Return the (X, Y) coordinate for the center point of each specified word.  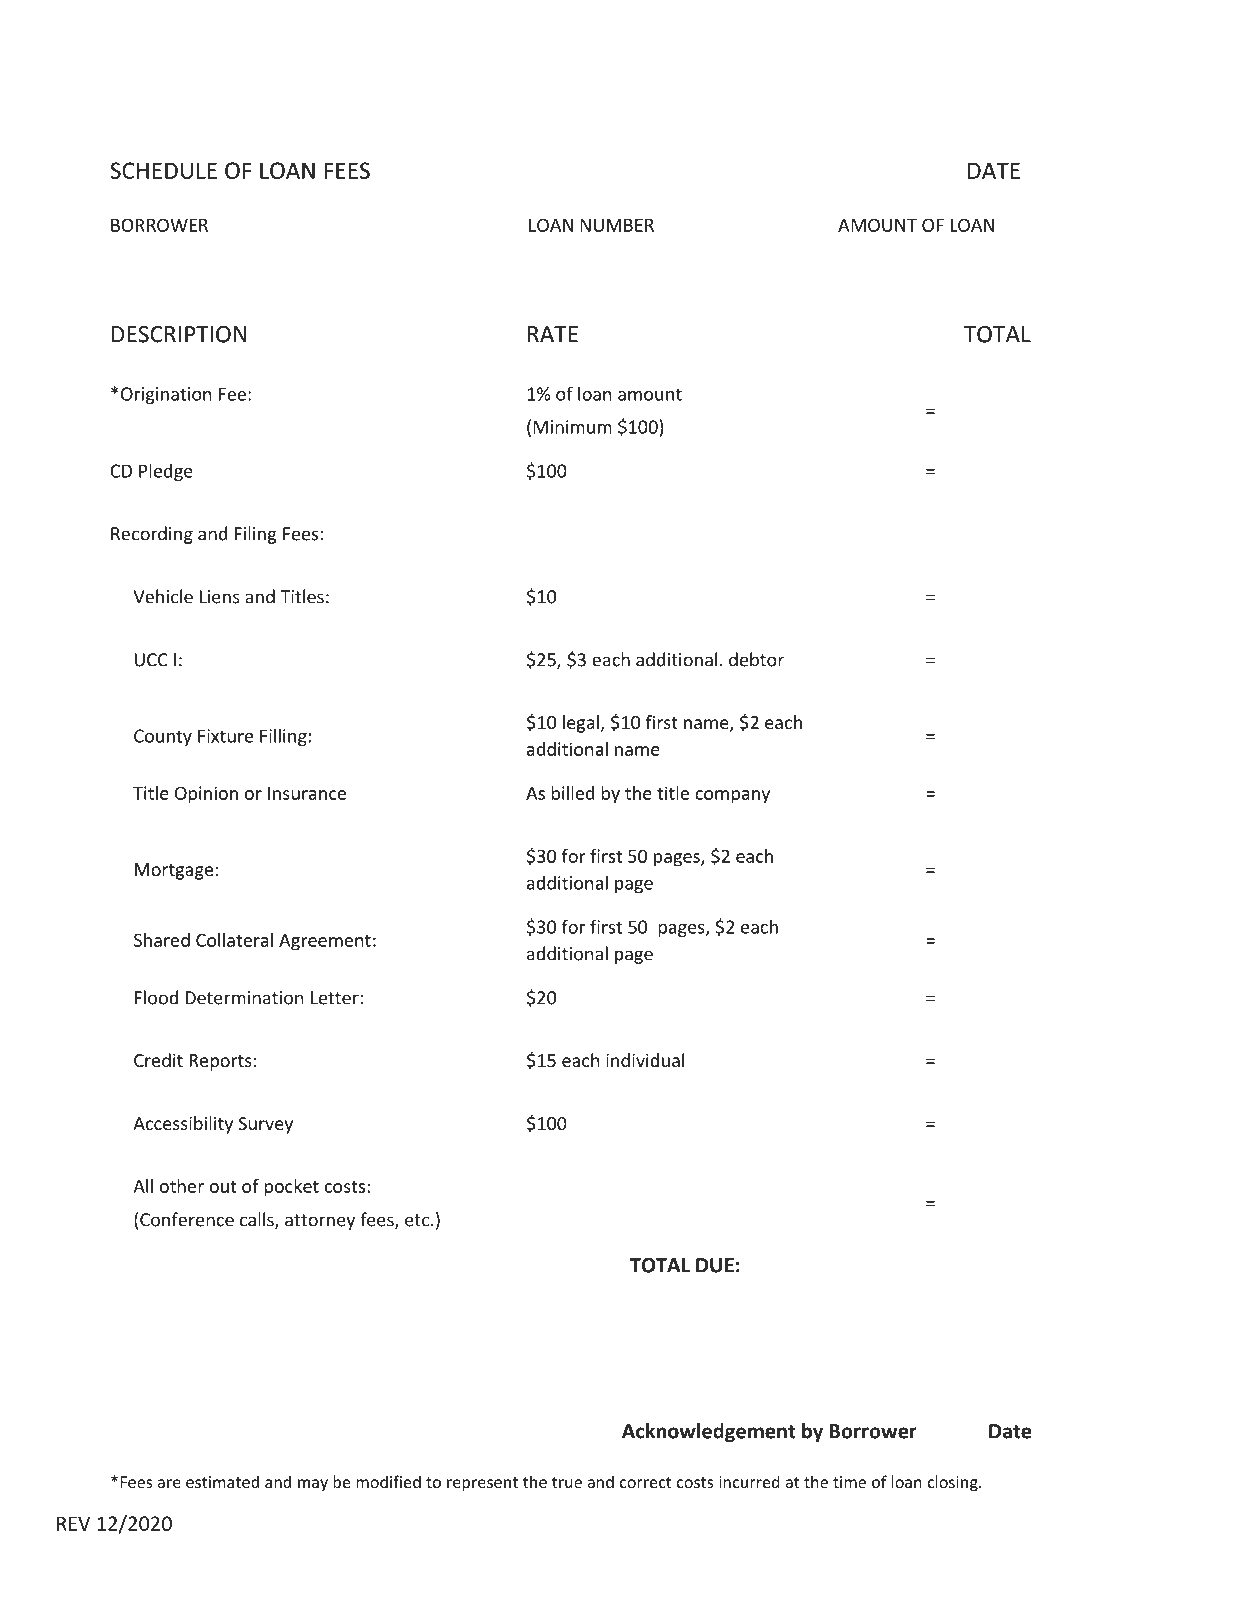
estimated (222, 1481)
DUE (715, 1265)
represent (482, 1484)
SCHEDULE (163, 170)
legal (581, 724)
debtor (756, 659)
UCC (151, 660)
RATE (553, 334)
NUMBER (617, 225)
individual (645, 1060)
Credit (158, 1060)
